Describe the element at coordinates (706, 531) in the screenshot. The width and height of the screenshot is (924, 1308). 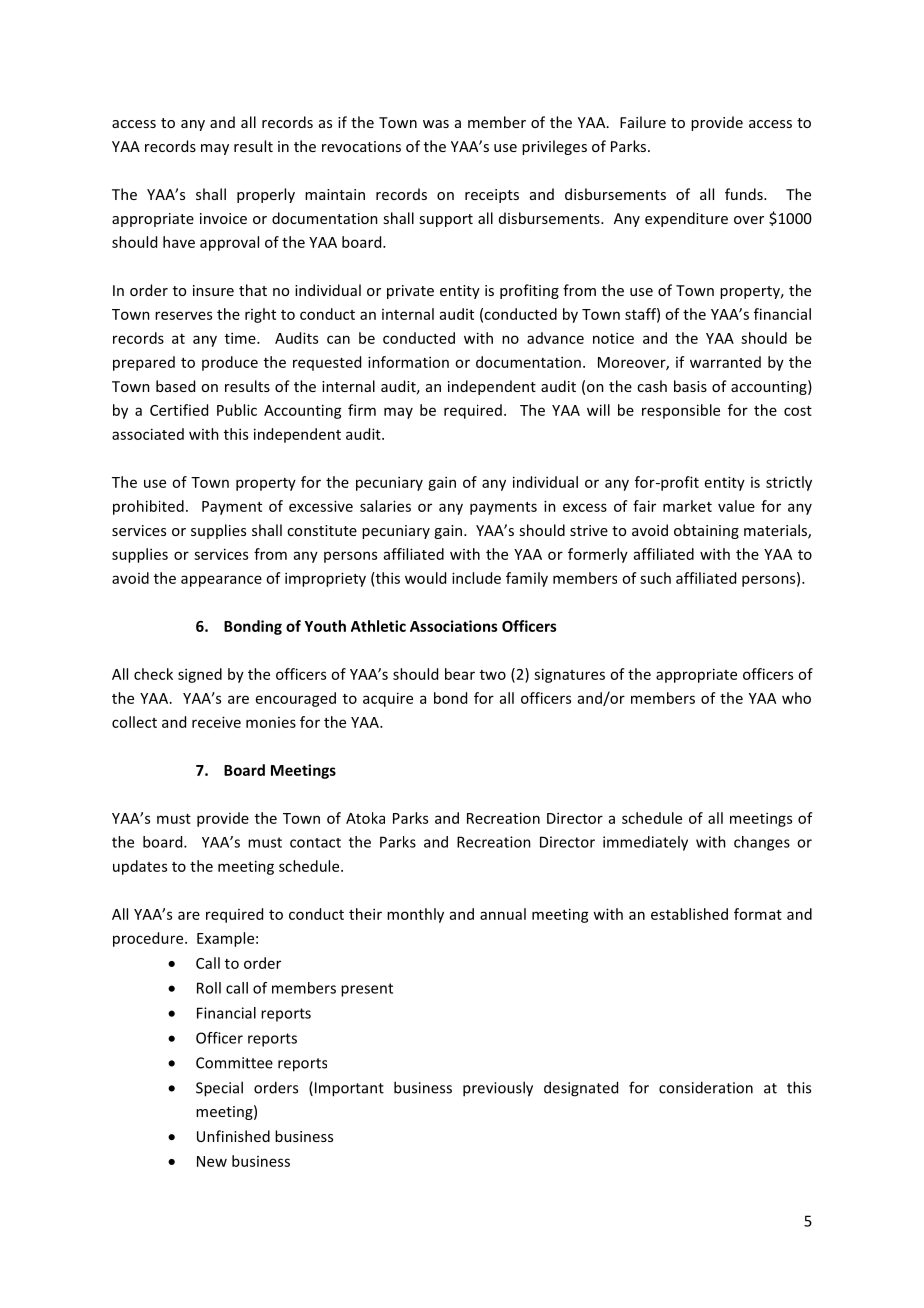
I see `obtaining` at that location.
